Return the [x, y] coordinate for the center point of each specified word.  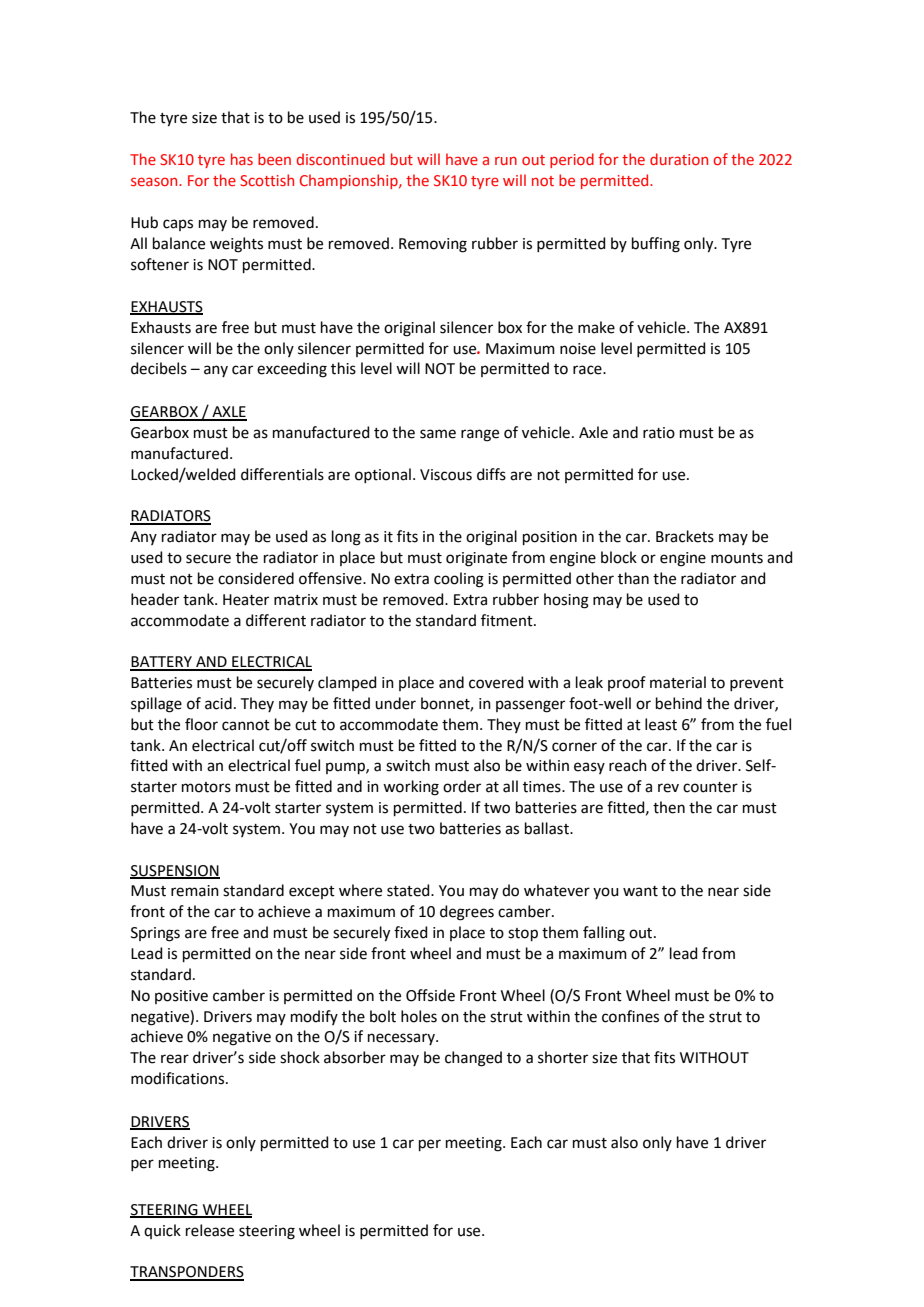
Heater [246, 600]
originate [476, 559]
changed [473, 1059]
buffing [656, 245]
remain [195, 891]
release [210, 1230]
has [242, 159]
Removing [433, 245]
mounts [737, 558]
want [640, 891]
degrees [467, 913]
